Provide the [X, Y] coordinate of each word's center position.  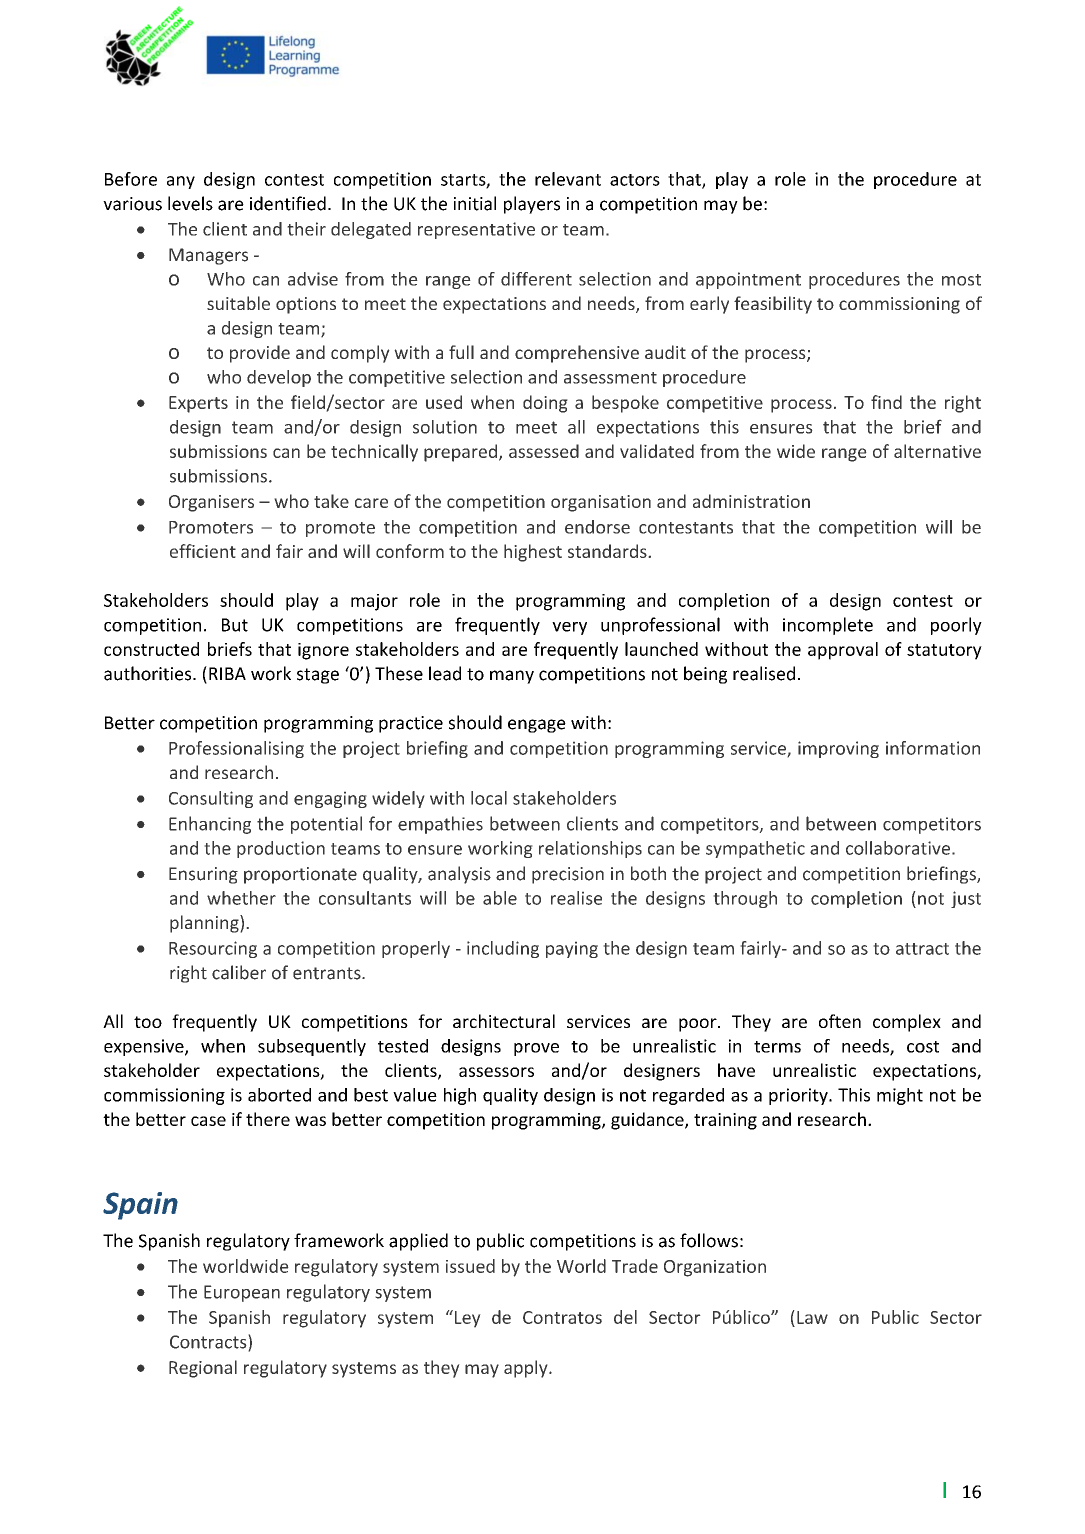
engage [537, 726]
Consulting [211, 799]
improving [838, 749]
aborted [279, 1095]
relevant [568, 179]
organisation [601, 503]
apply [527, 1369]
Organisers [211, 503]
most [961, 280]
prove [536, 1049]
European [242, 1293]
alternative [937, 451]
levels [190, 203]
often [840, 1021]
